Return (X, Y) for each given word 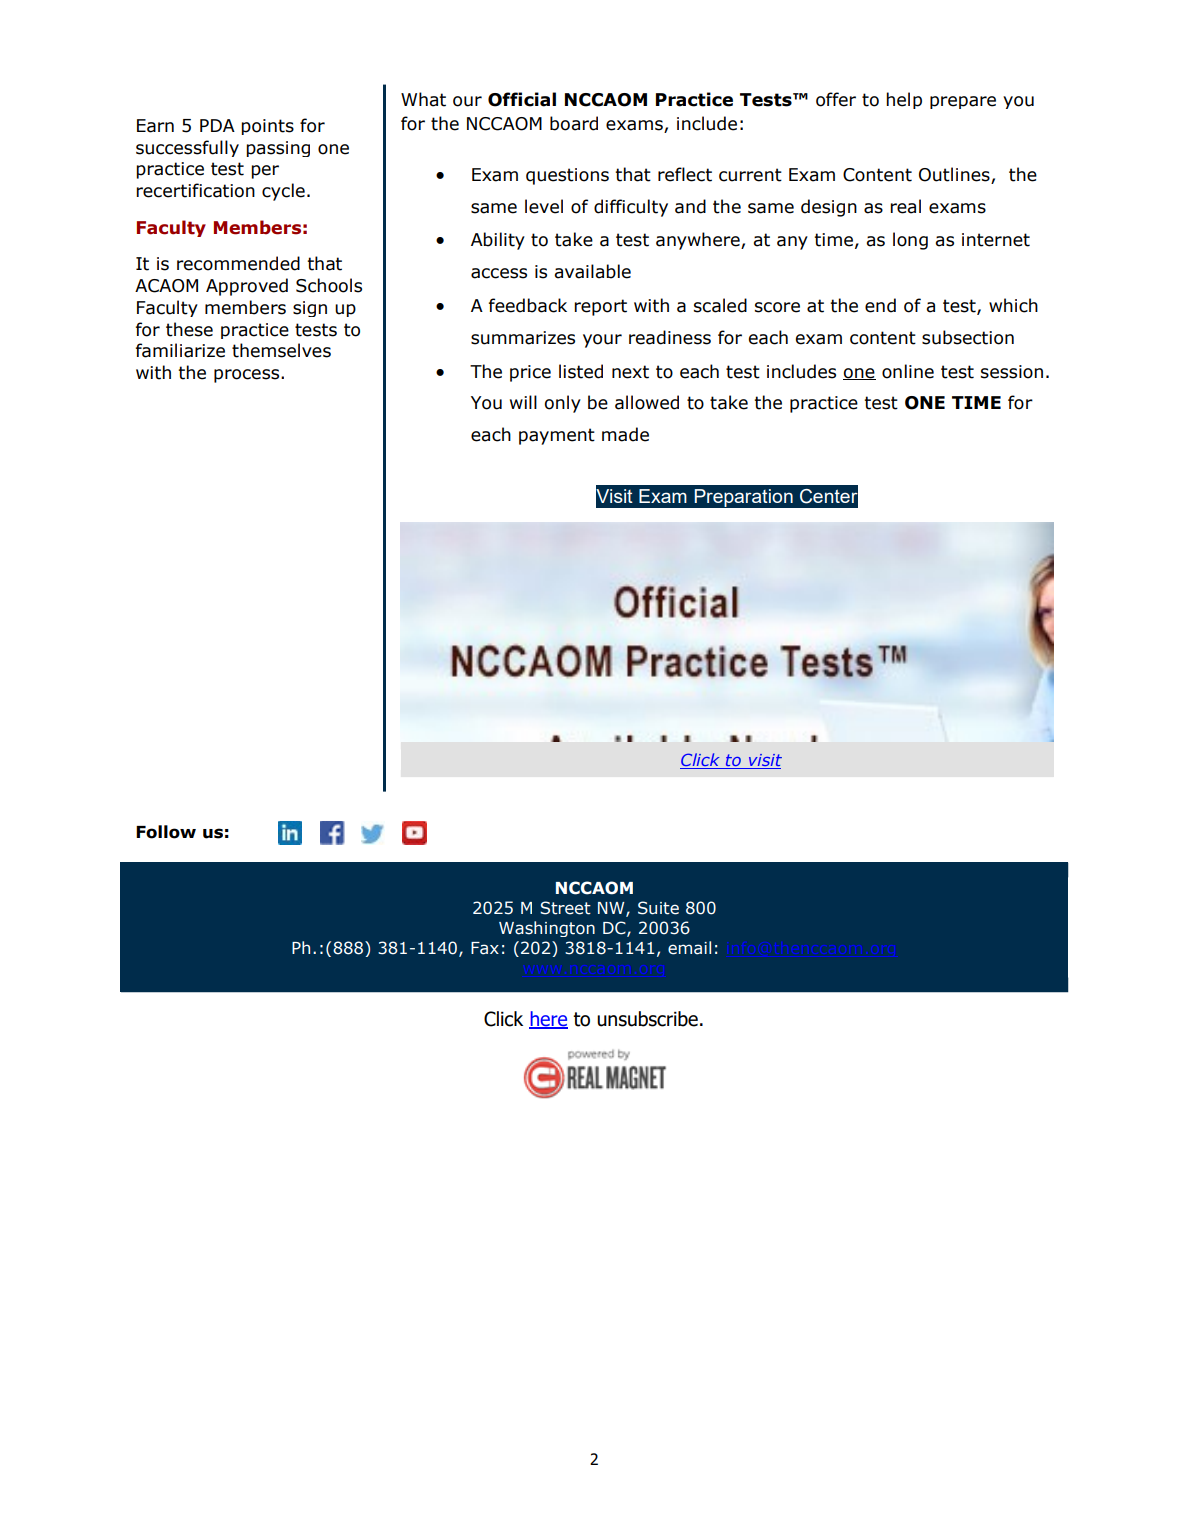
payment (557, 436)
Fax (485, 948)
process (248, 376)
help (904, 100)
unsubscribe (647, 1019)
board (574, 123)
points (267, 127)
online (908, 371)
